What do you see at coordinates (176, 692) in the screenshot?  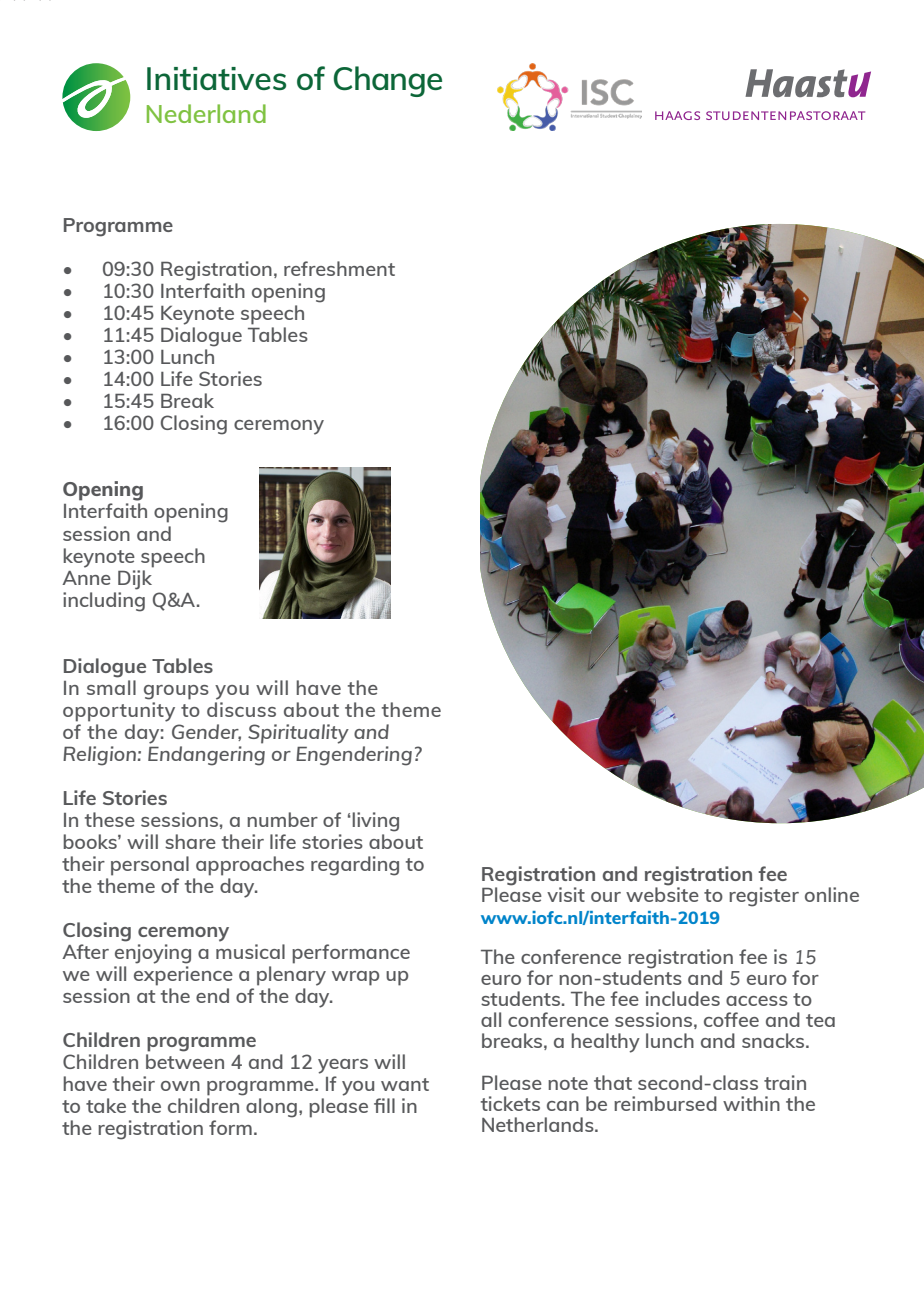 I see `groups` at bounding box center [176, 692].
